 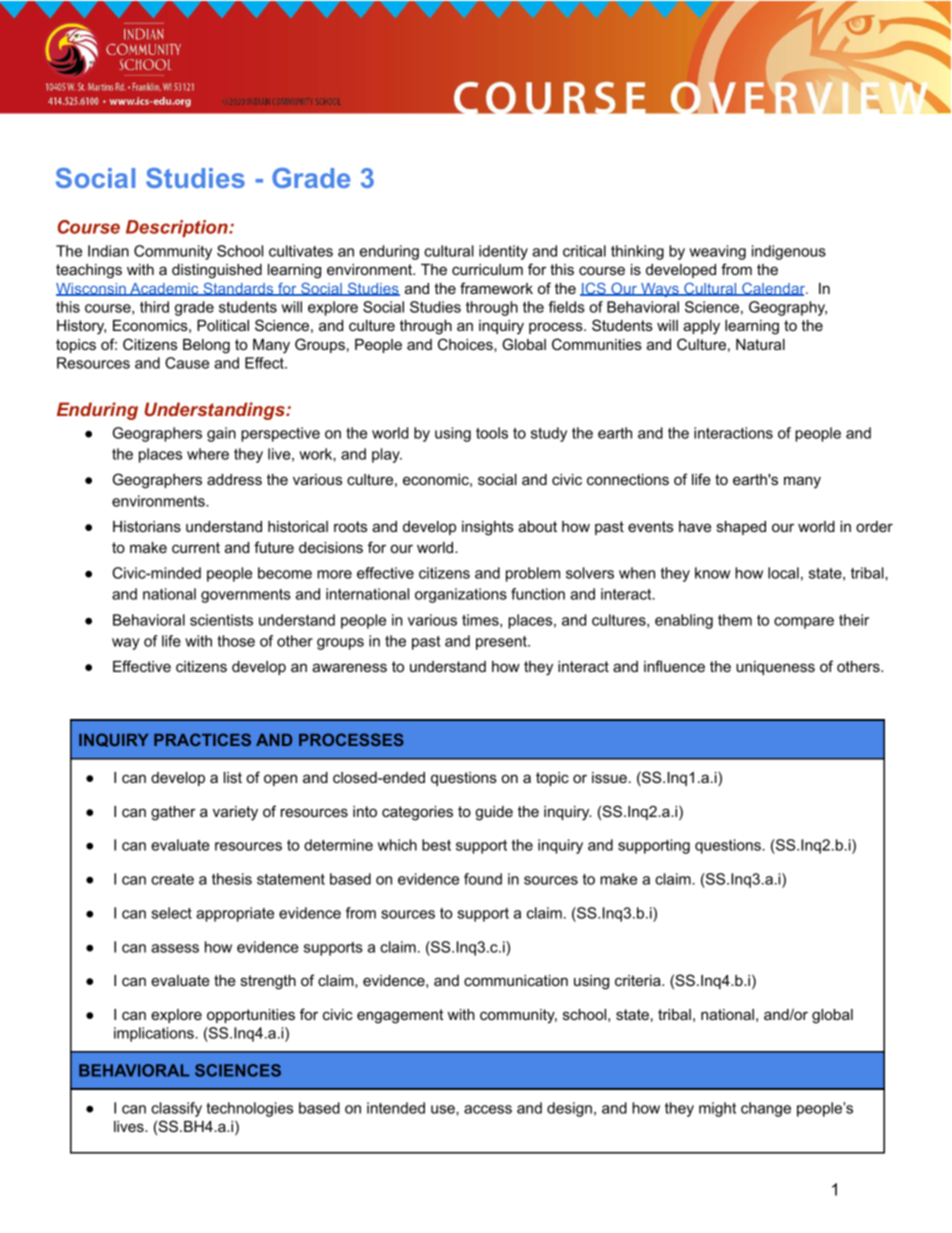 What do you see at coordinates (492, 433) in the page?
I see `tools` at bounding box center [492, 433].
